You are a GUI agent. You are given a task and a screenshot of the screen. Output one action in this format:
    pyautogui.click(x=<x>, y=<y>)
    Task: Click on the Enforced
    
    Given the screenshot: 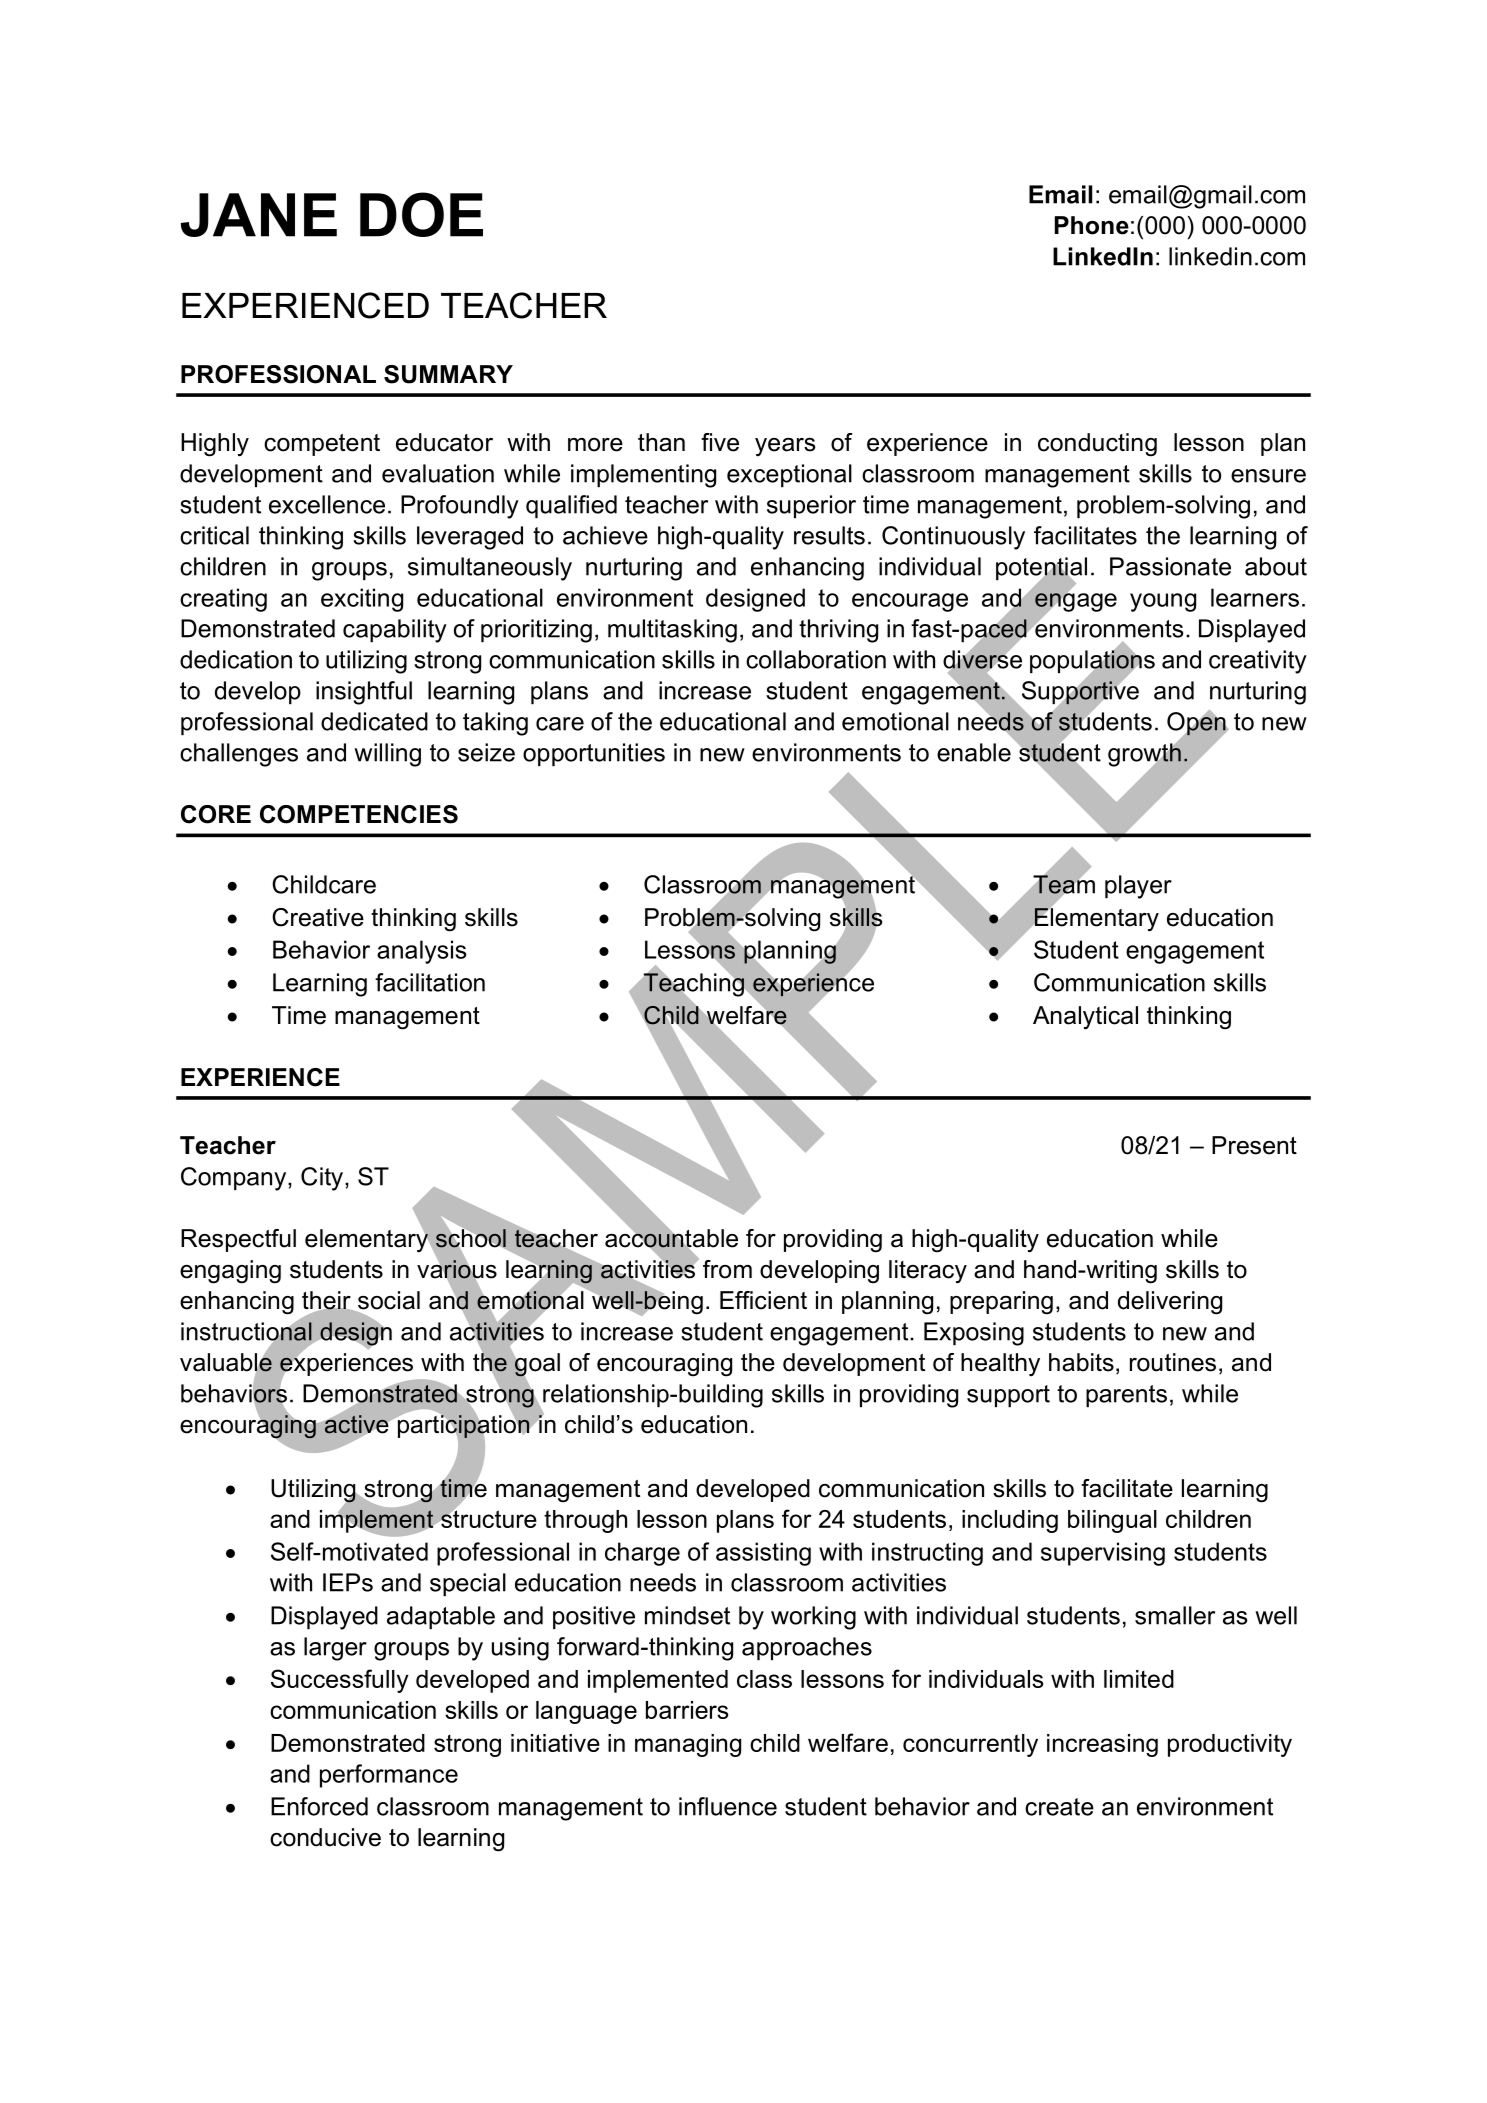 What is the action you would take?
    pyautogui.click(x=319, y=1806)
